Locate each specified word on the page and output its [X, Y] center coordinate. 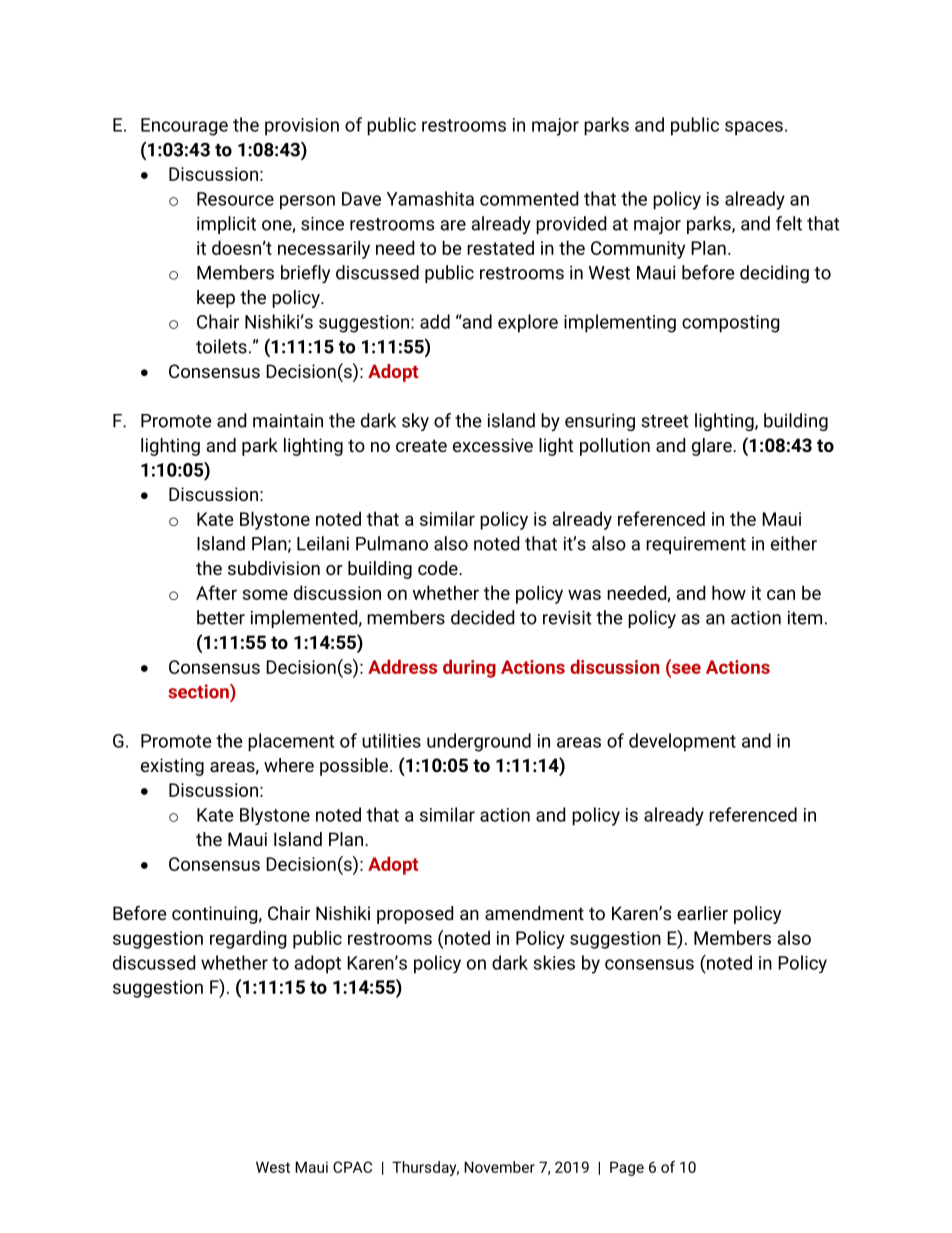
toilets [221, 346]
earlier [702, 913]
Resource [235, 199]
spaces [754, 128]
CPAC [352, 1167]
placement [291, 742]
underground [479, 742]
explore [528, 323]
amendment [534, 913]
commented [529, 198]
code [439, 568]
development [682, 742]
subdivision [274, 568]
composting [731, 324]
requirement [696, 545]
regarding [248, 939]
